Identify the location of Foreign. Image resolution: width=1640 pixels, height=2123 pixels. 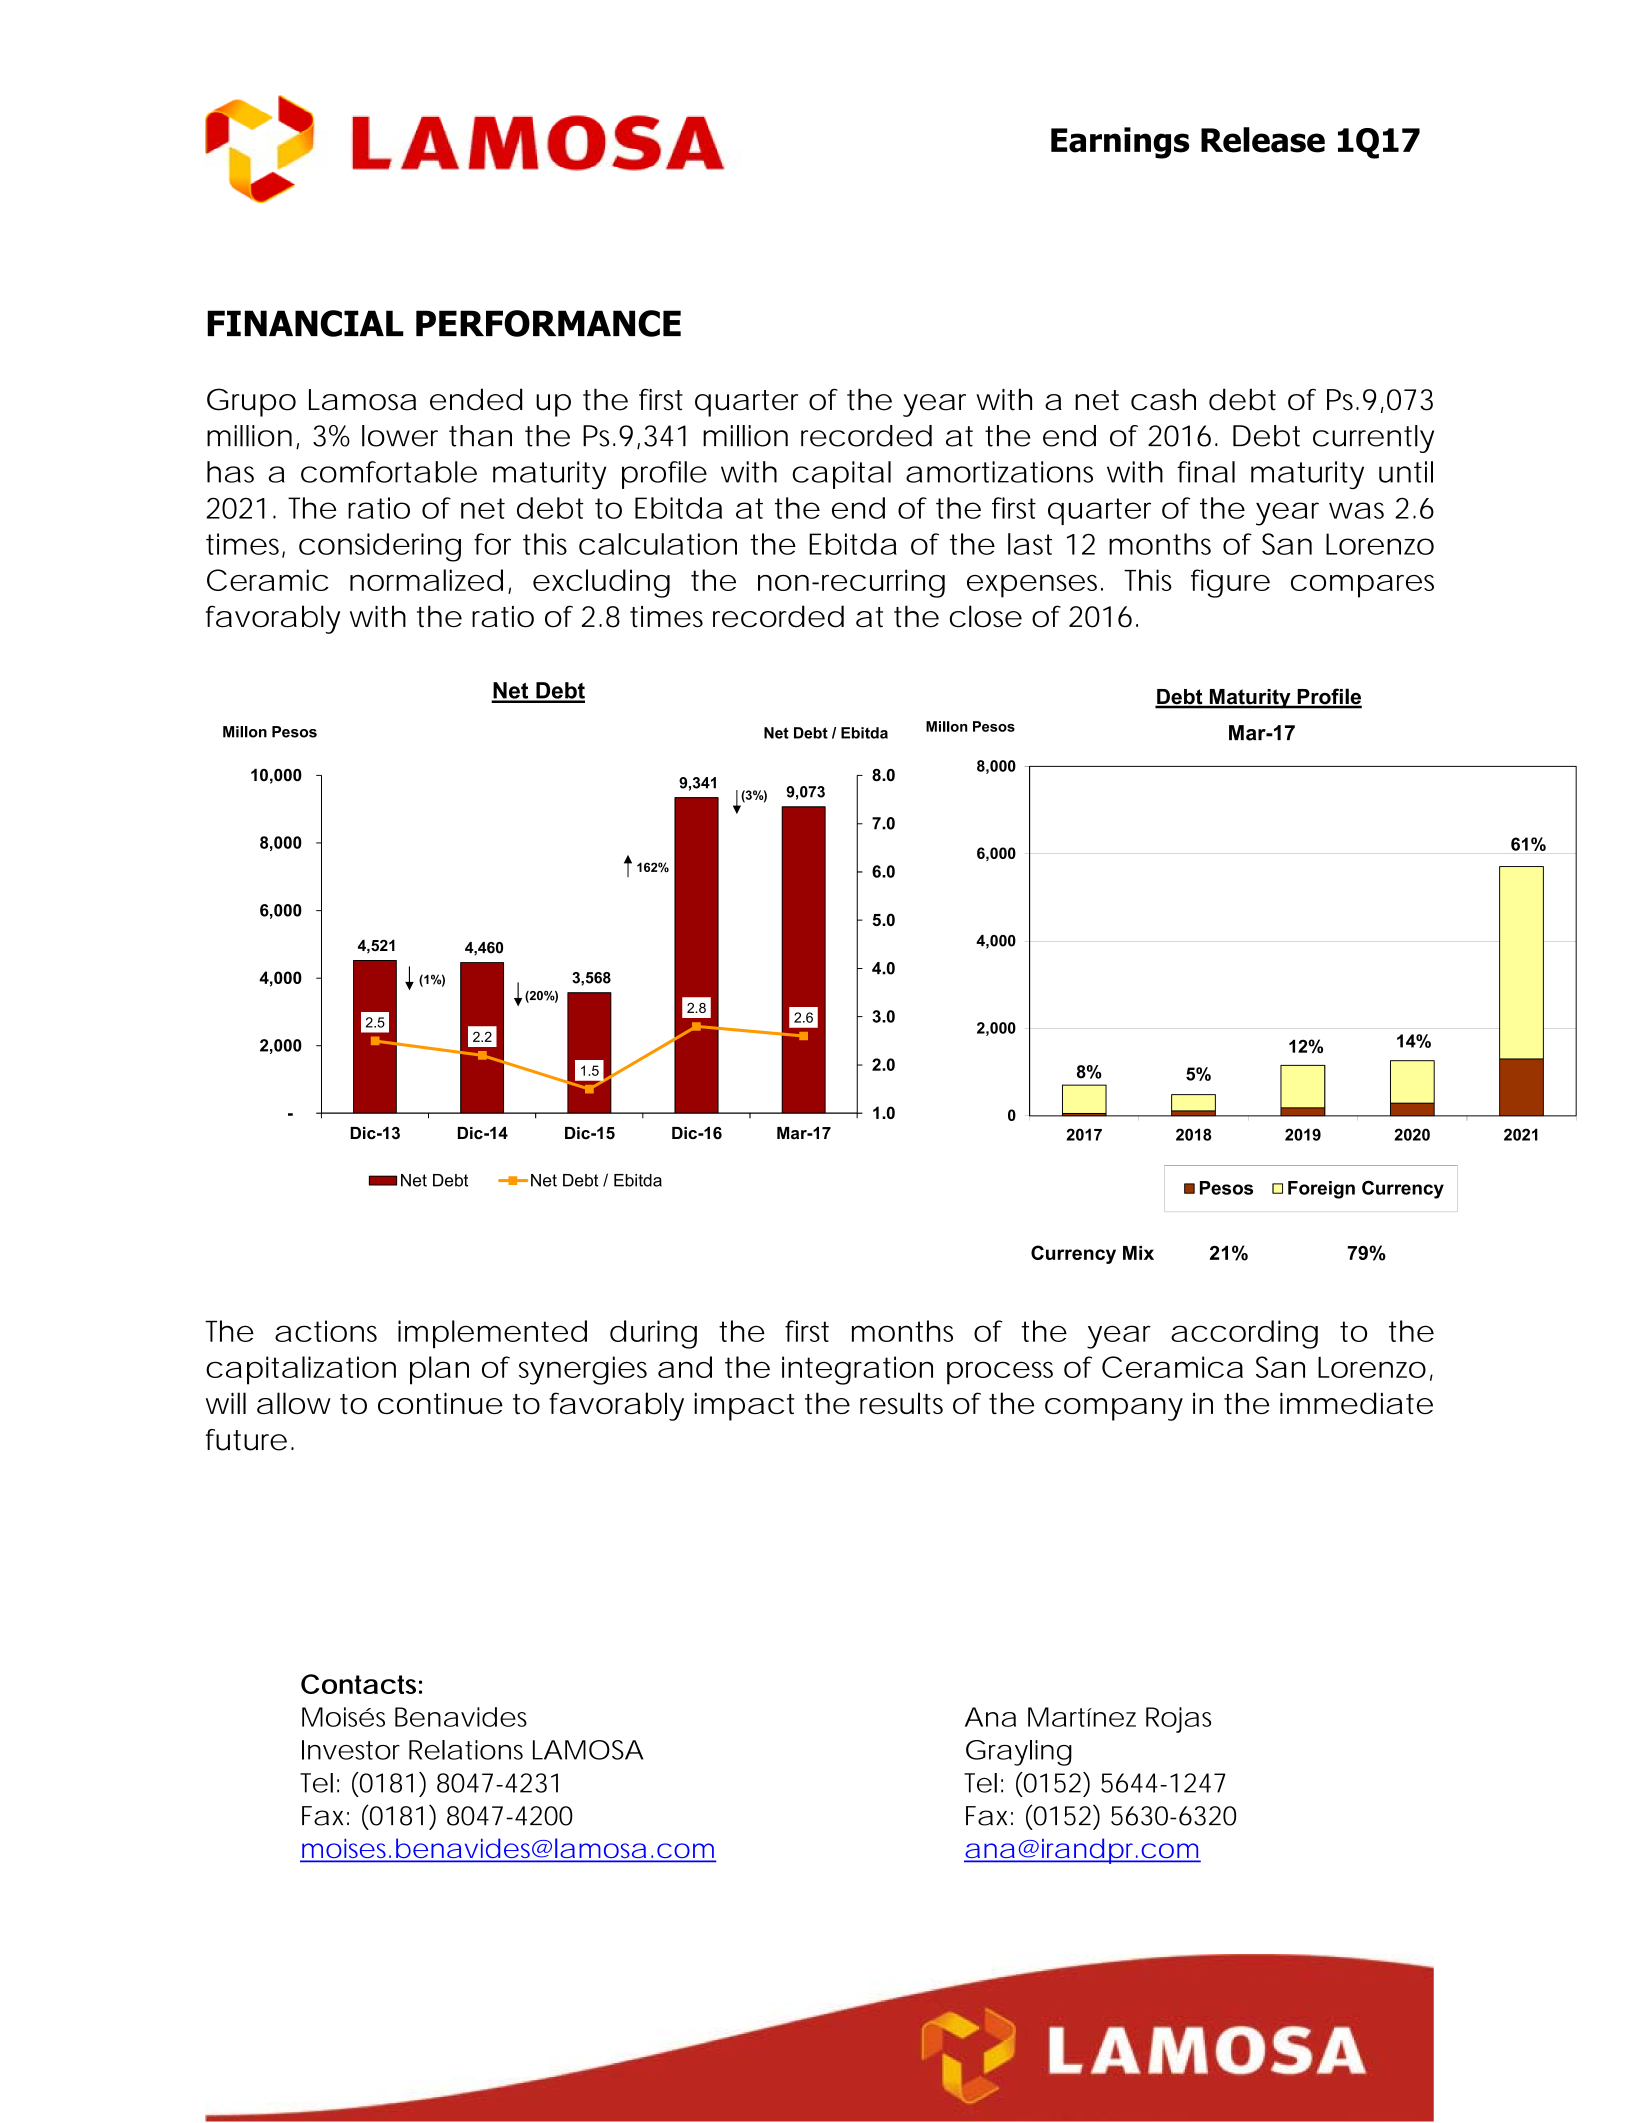
(1321, 1190).
